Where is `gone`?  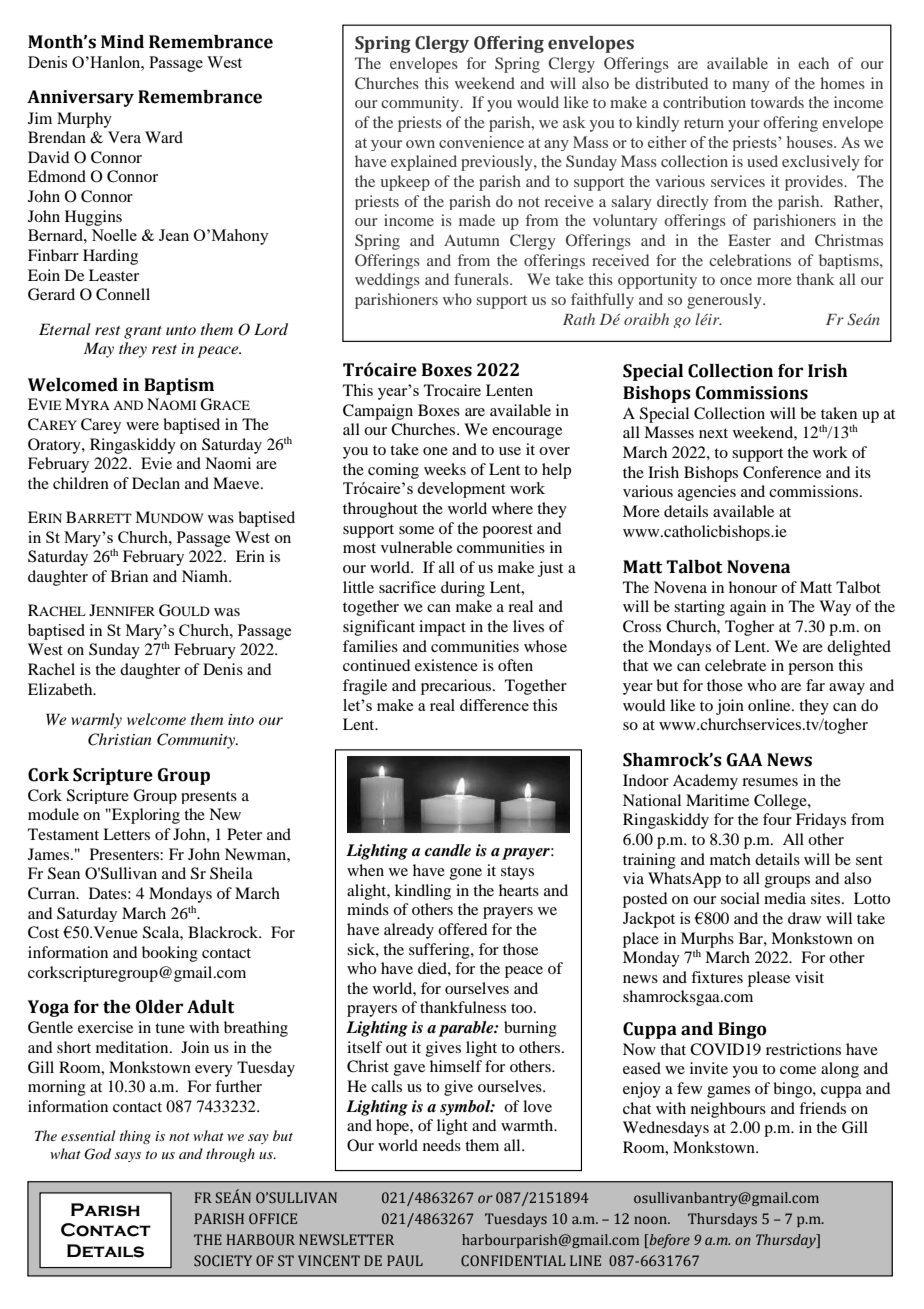
gone is located at coordinates (466, 874).
